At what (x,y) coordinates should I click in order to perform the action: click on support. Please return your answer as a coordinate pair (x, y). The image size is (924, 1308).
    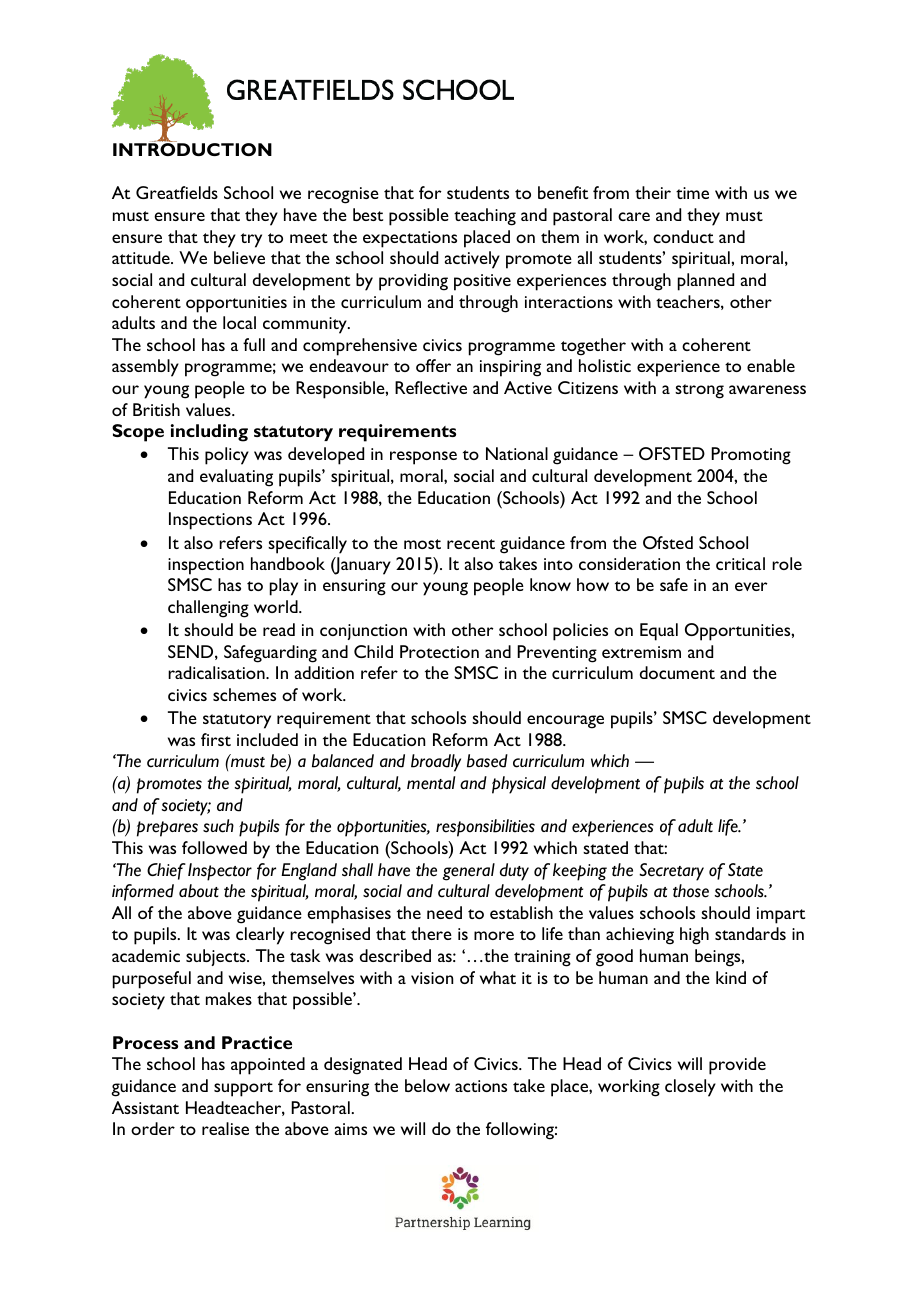
    Looking at the image, I should click on (243, 1089).
